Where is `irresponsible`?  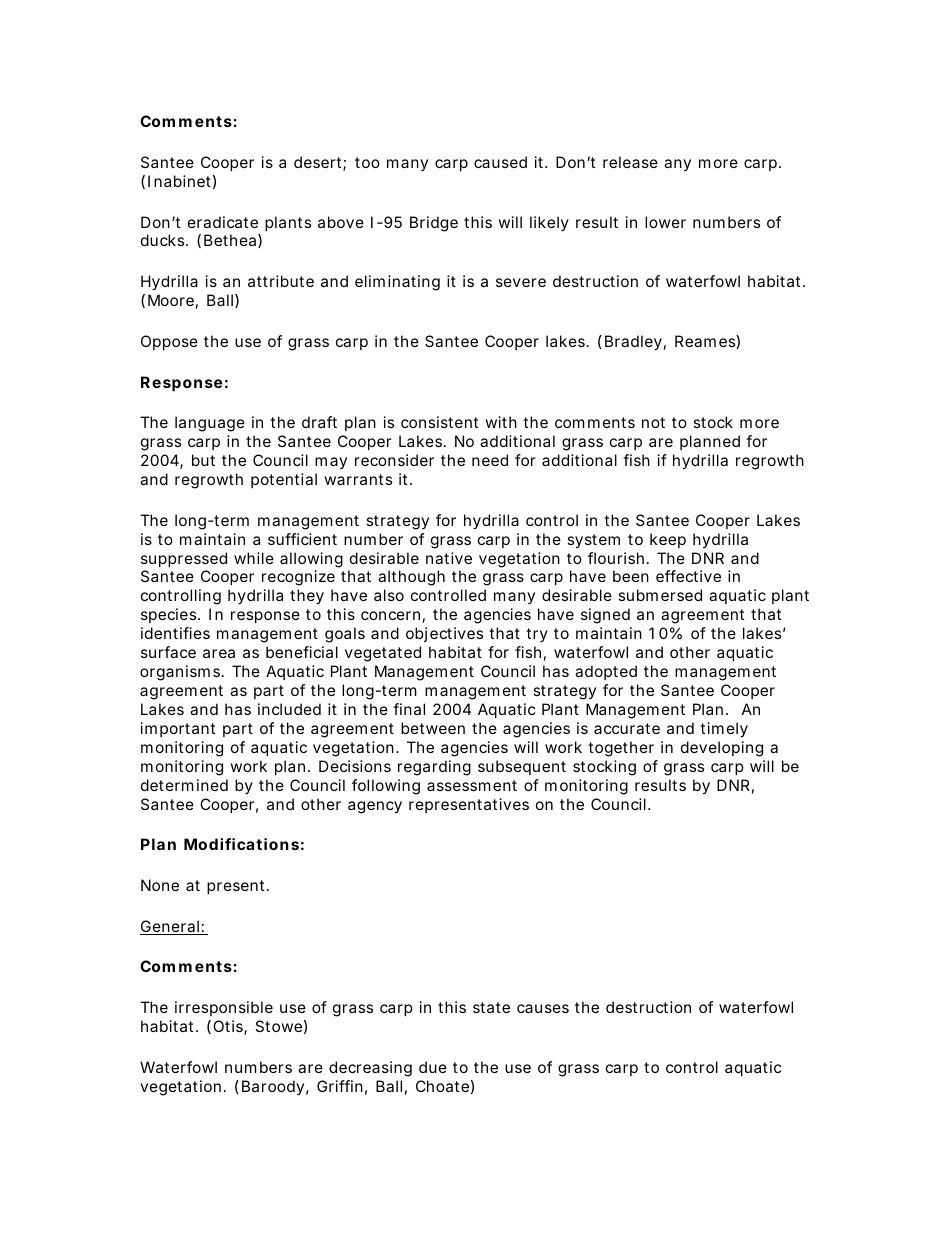
irresponsible is located at coordinates (224, 1008).
